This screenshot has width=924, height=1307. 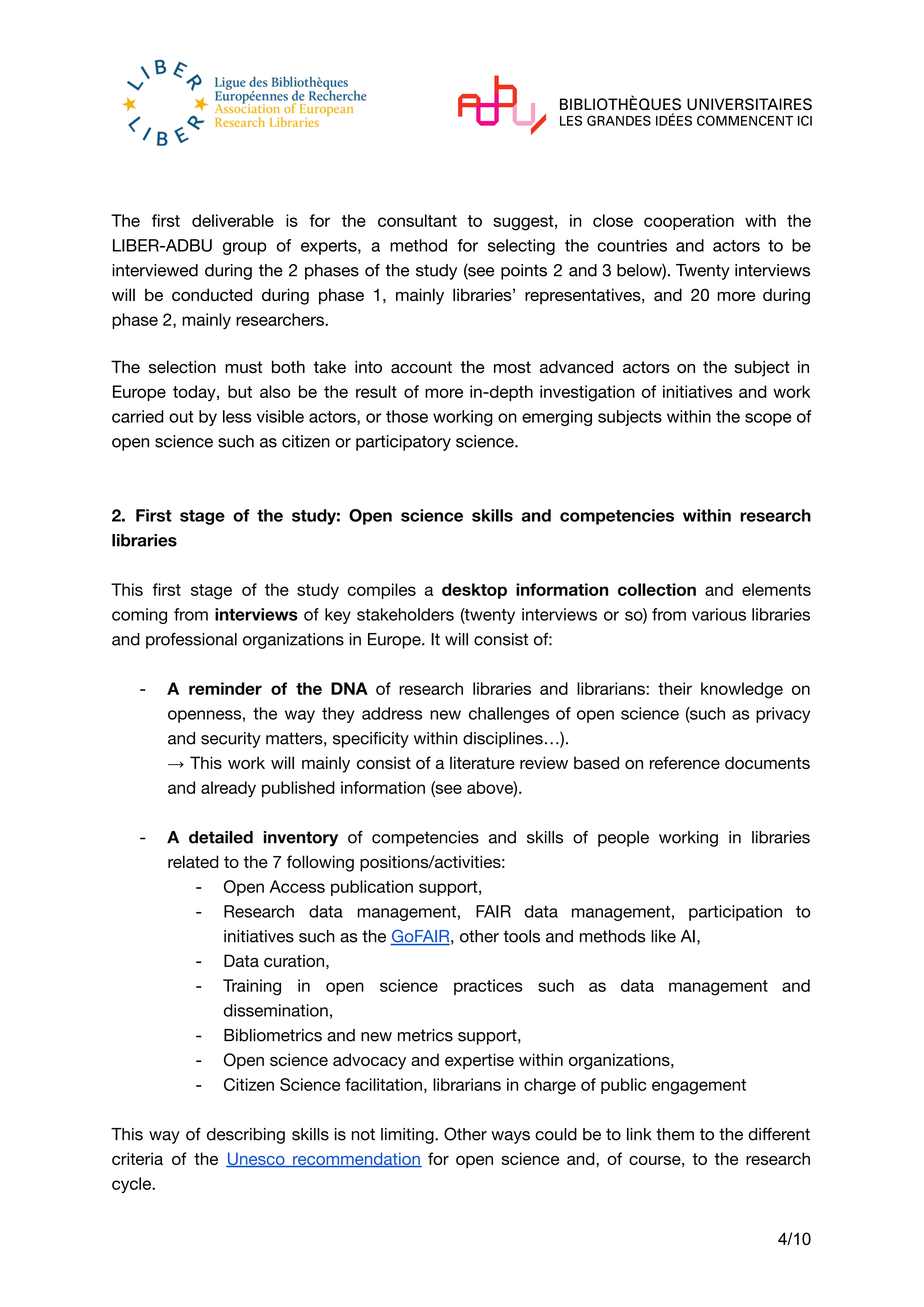 What do you see at coordinates (689, 222) in the screenshot?
I see `cooperation` at bounding box center [689, 222].
